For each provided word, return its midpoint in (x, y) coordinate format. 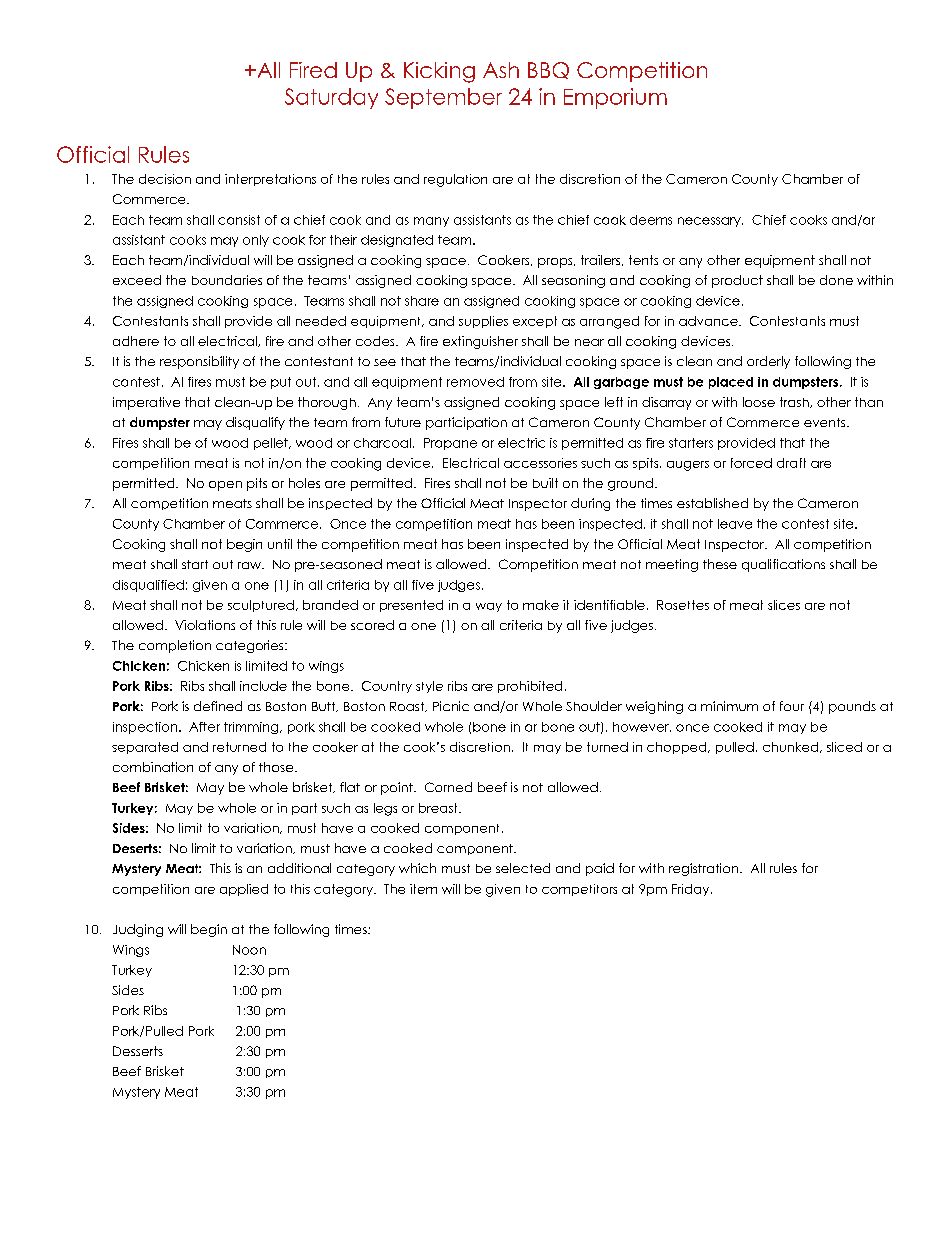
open (225, 486)
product (737, 281)
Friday (692, 890)
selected (523, 868)
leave (735, 524)
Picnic (451, 706)
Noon (249, 950)
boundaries (227, 280)
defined (218, 706)
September (443, 98)
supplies (483, 322)
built (545, 483)
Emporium (615, 98)
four (792, 706)
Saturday (331, 98)
